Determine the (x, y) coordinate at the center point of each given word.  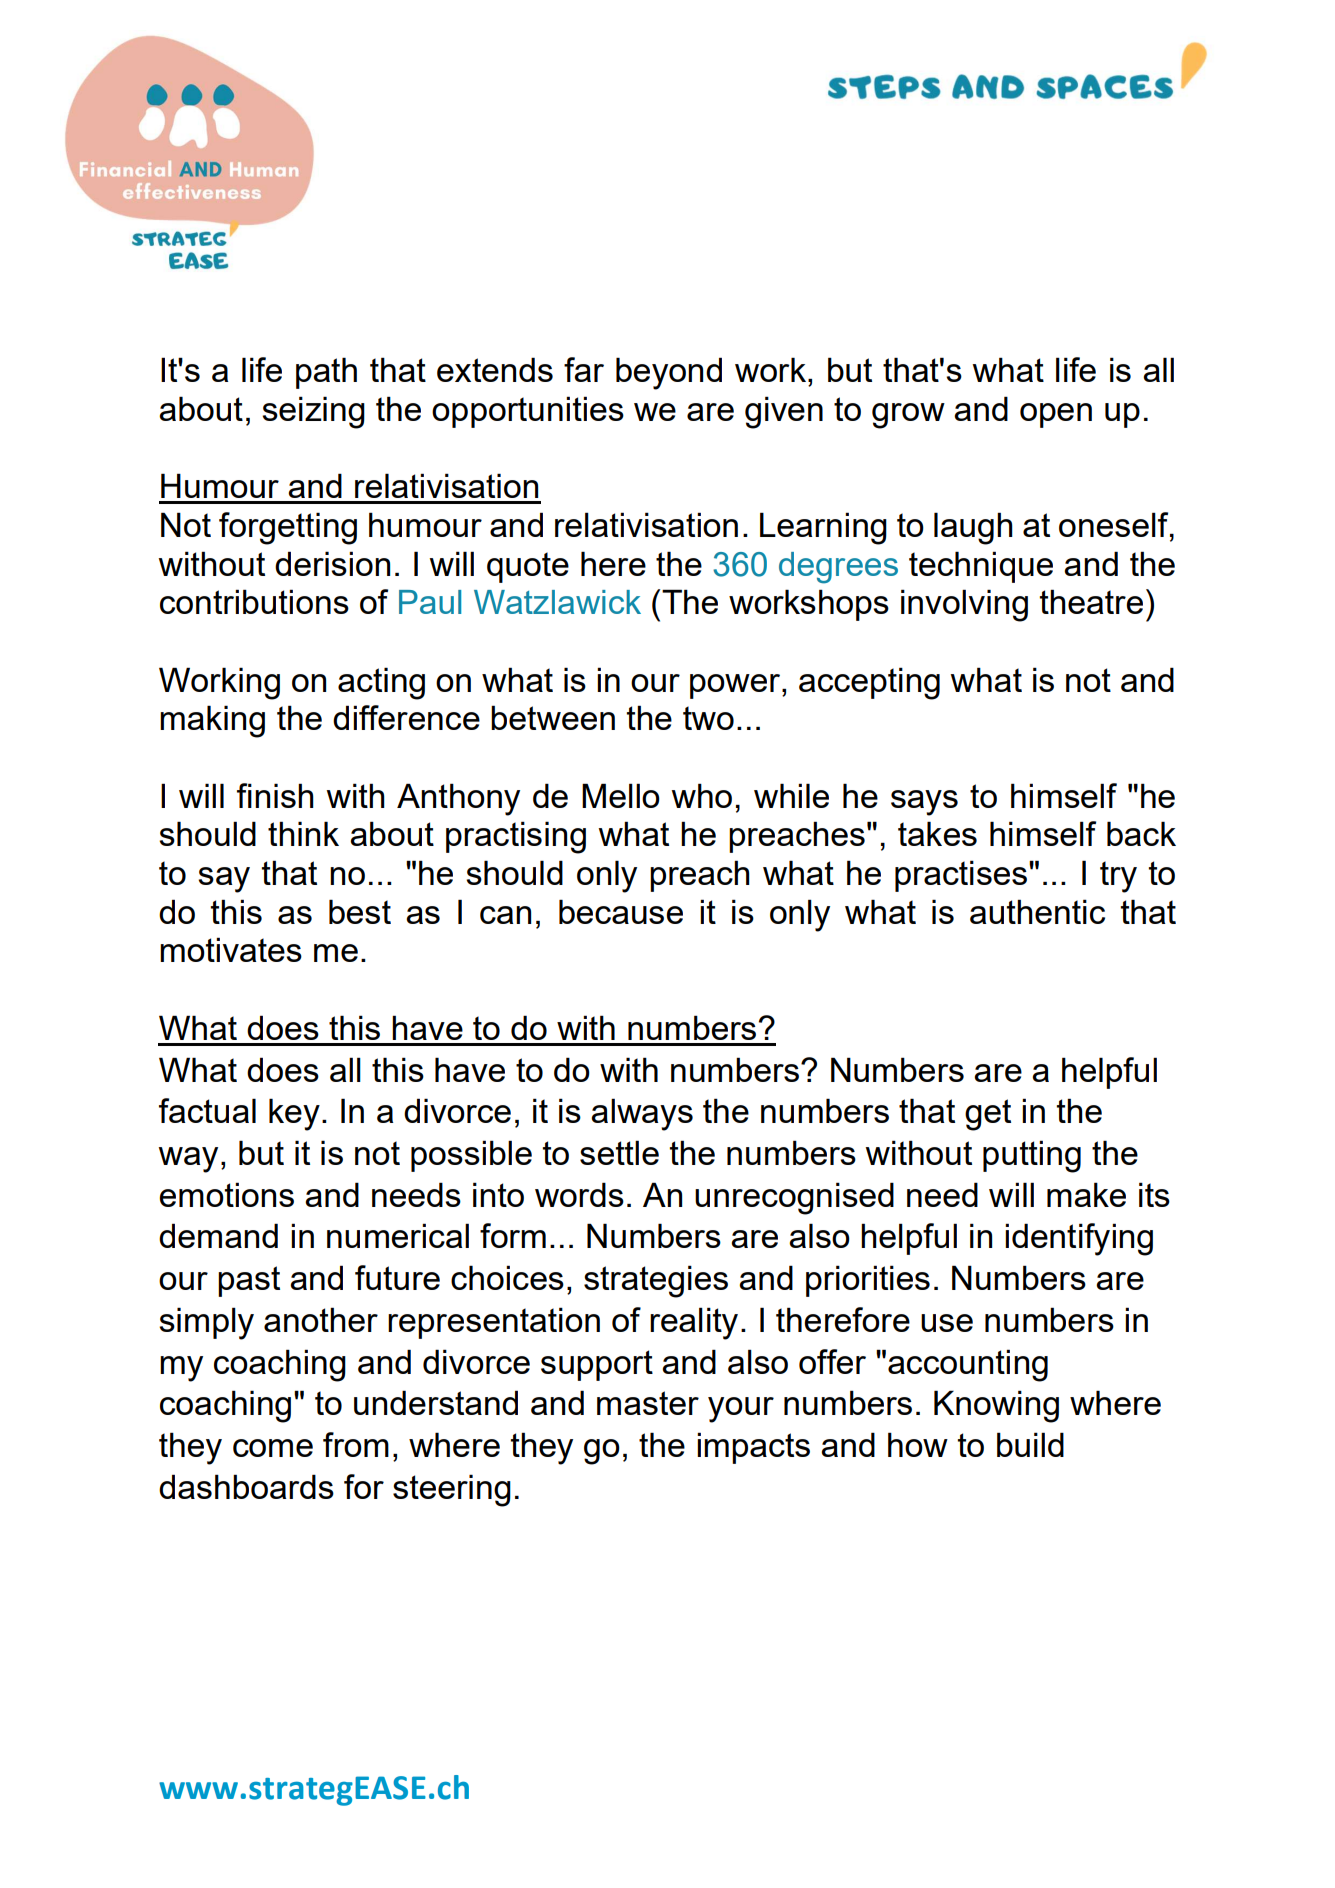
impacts (753, 1448)
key (294, 1114)
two (708, 718)
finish (275, 795)
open (1056, 415)
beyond (669, 373)
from (356, 1444)
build (1030, 1444)
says (924, 803)
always (642, 1114)
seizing (313, 412)
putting (1032, 1156)
